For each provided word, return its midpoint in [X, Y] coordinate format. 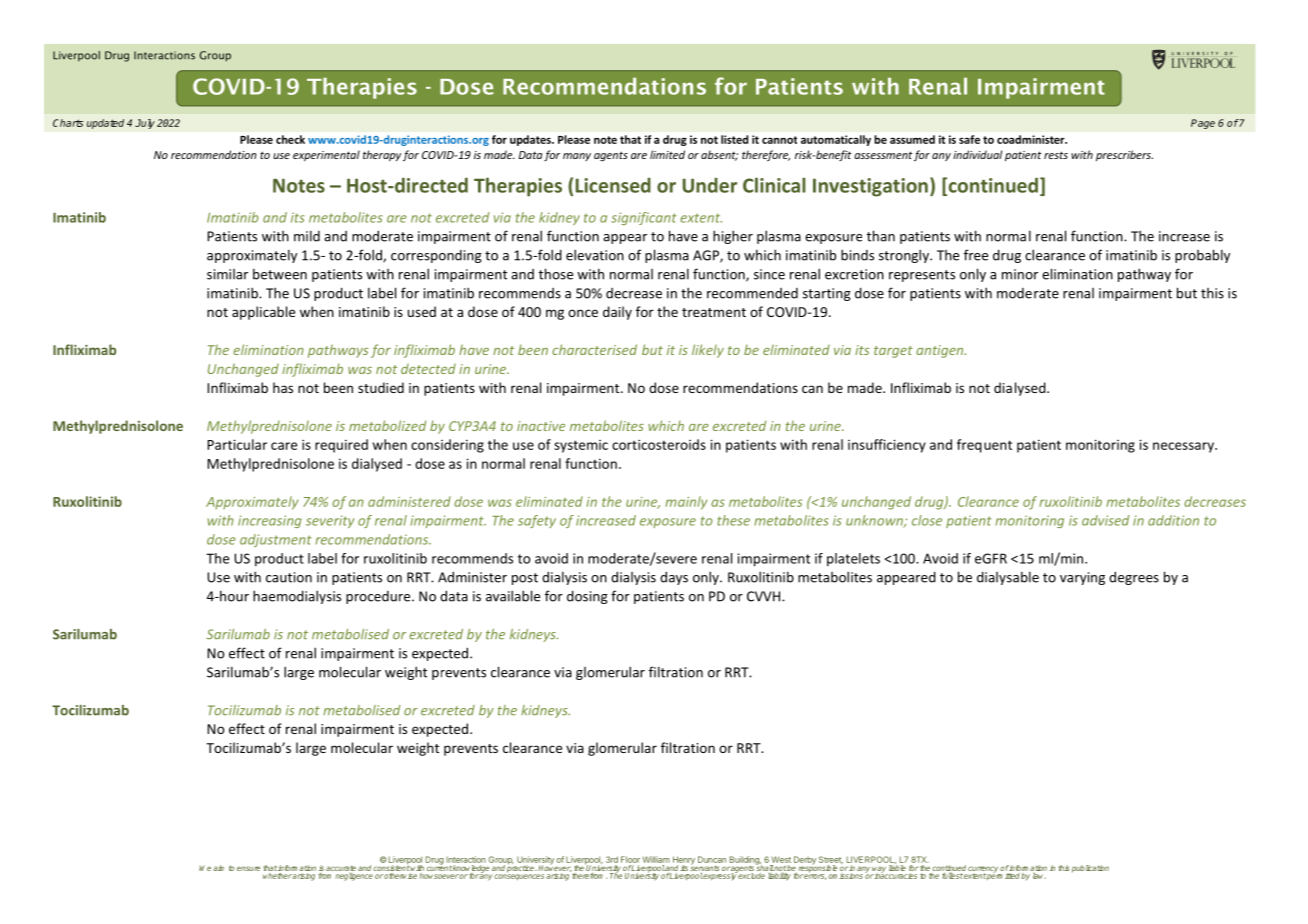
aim [218, 868]
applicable [263, 313]
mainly [686, 503]
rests [1056, 155]
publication [1090, 869]
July [145, 124]
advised [1105, 520]
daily [617, 313]
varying [1082, 578]
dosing [587, 597]
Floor [630, 859]
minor [1020, 274]
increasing [269, 521]
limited [667, 154]
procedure [379, 597]
